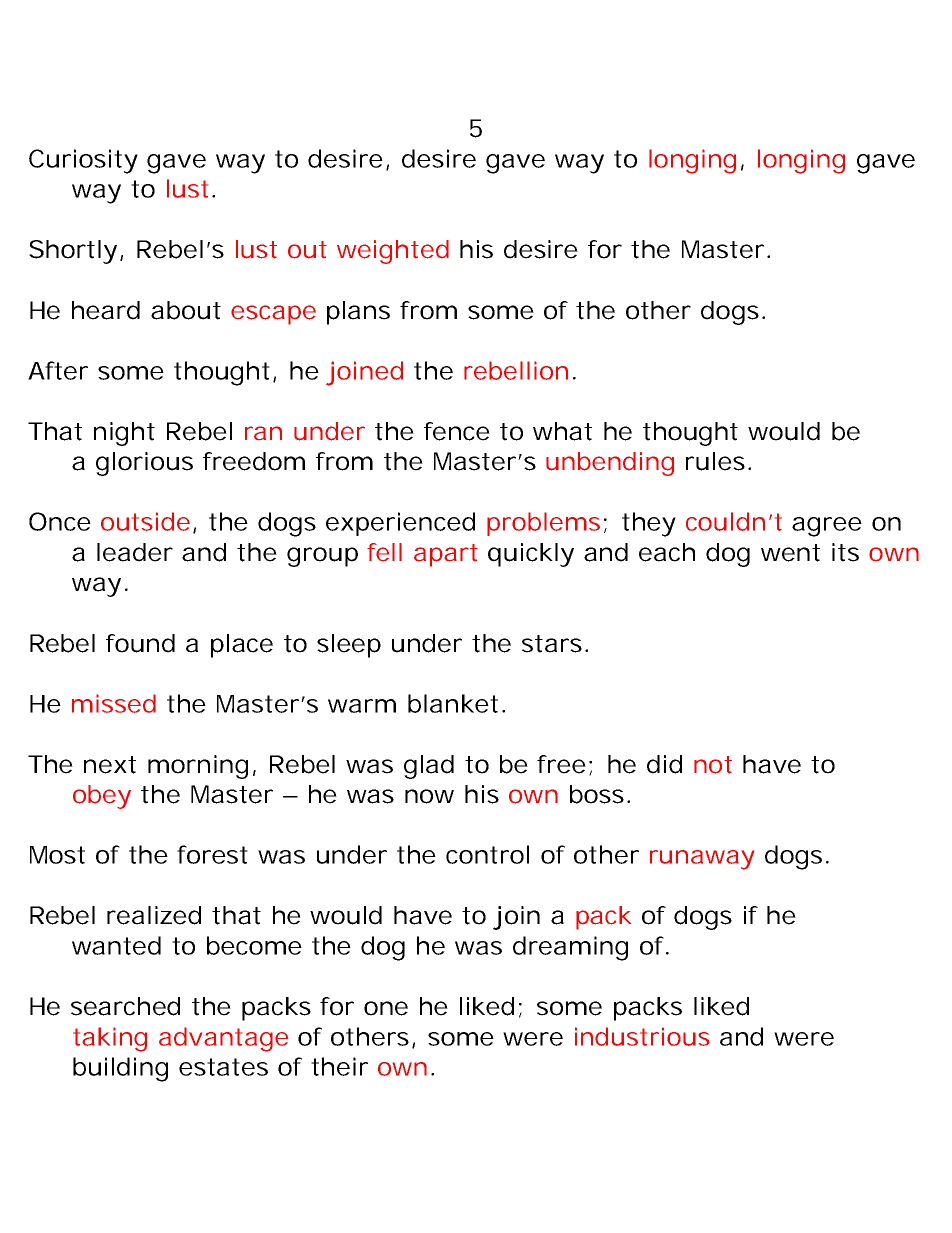 This page has height=1233, width=952. What do you see at coordinates (83, 161) in the page?
I see `Curiosity` at bounding box center [83, 161].
